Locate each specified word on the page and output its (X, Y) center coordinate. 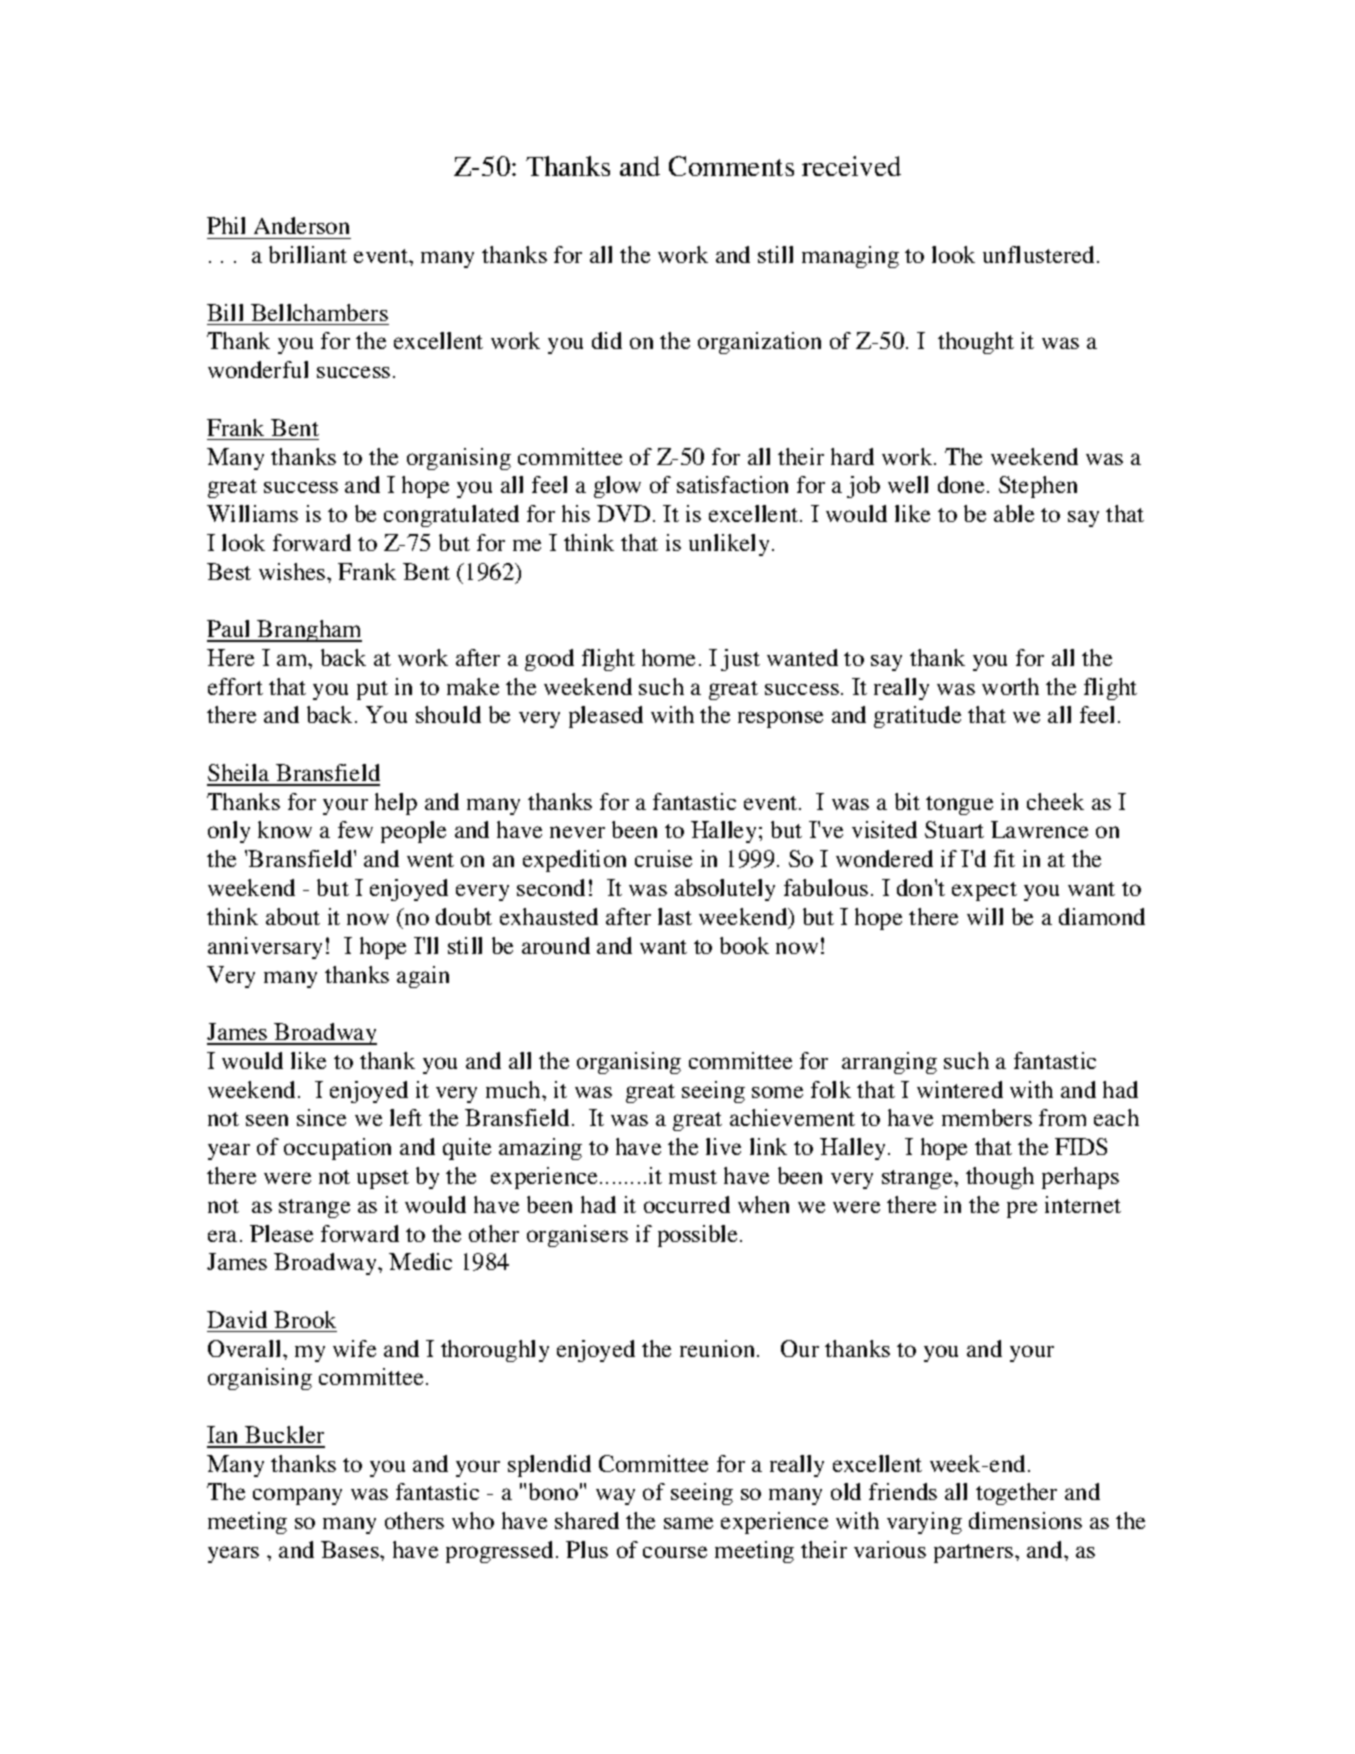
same (688, 1523)
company (297, 1496)
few (355, 829)
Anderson (301, 225)
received (851, 166)
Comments (731, 166)
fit (1004, 858)
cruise (663, 858)
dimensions (1025, 1520)
